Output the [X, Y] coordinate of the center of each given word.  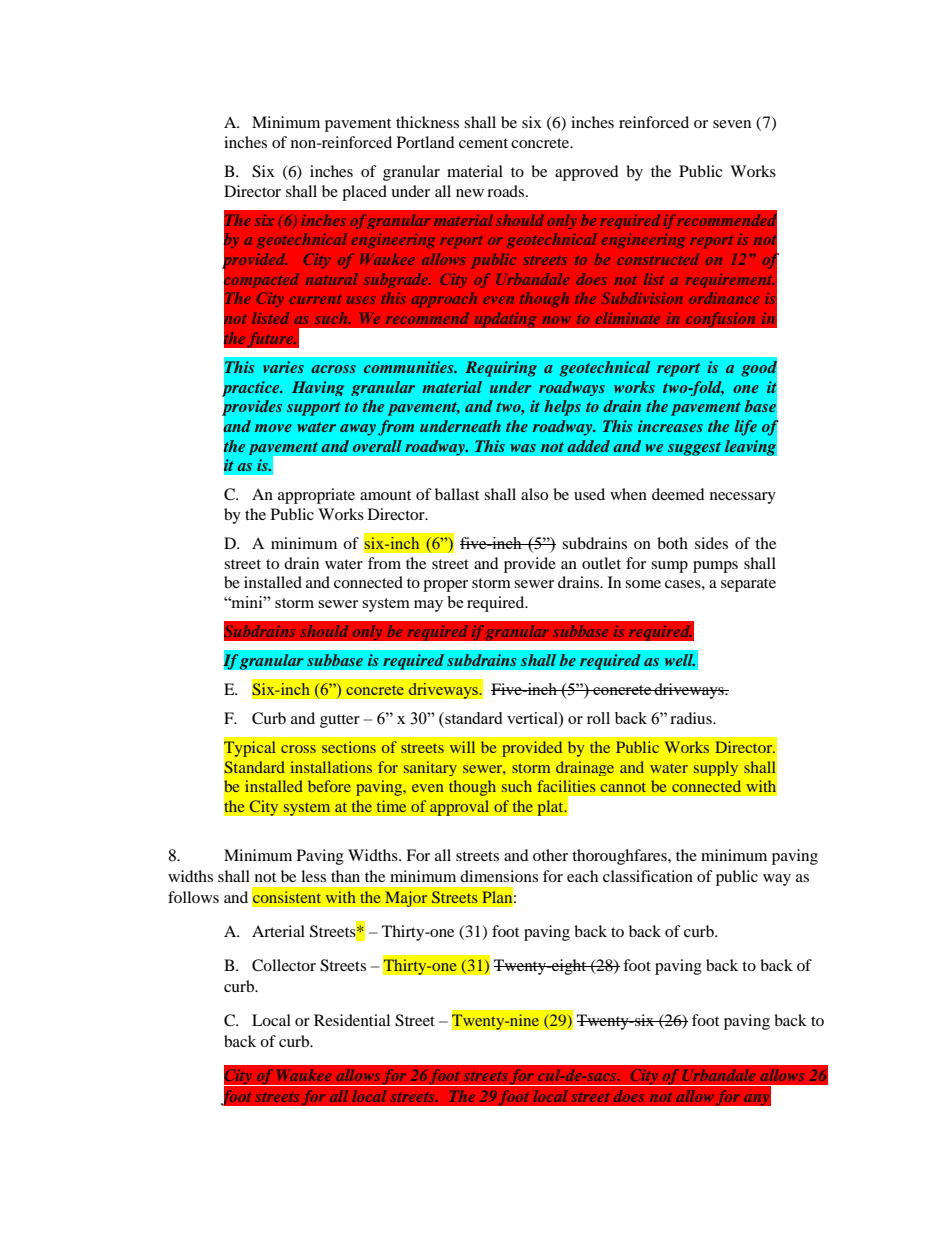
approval [460, 808]
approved [587, 173]
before [329, 786]
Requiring [501, 369]
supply [716, 768]
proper [445, 586]
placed [364, 193]
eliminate [627, 318]
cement [483, 143]
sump [669, 567]
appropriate [316, 496]
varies [283, 367]
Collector [284, 965]
